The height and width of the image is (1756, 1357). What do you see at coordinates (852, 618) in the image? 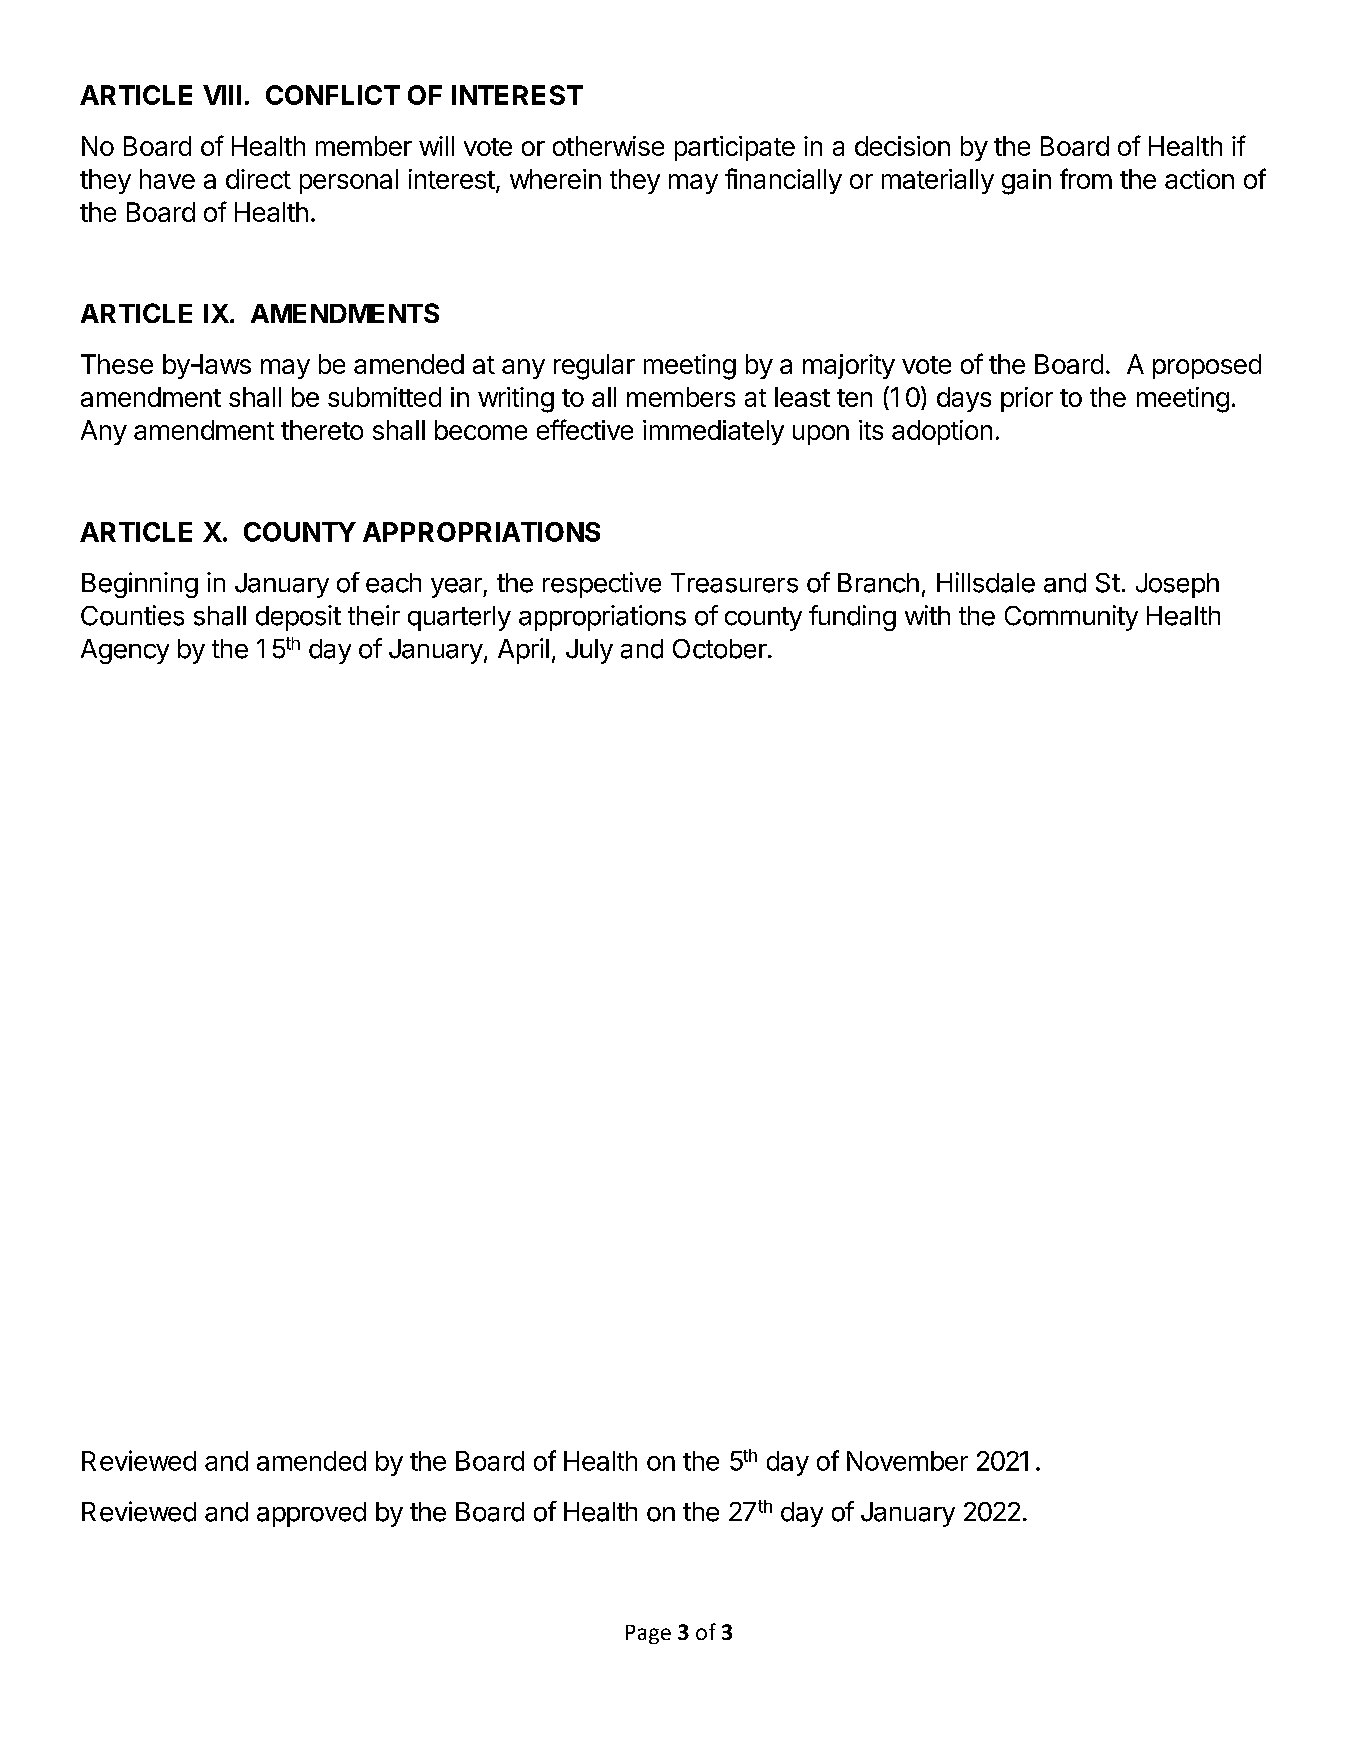
I see `funding` at bounding box center [852, 618].
